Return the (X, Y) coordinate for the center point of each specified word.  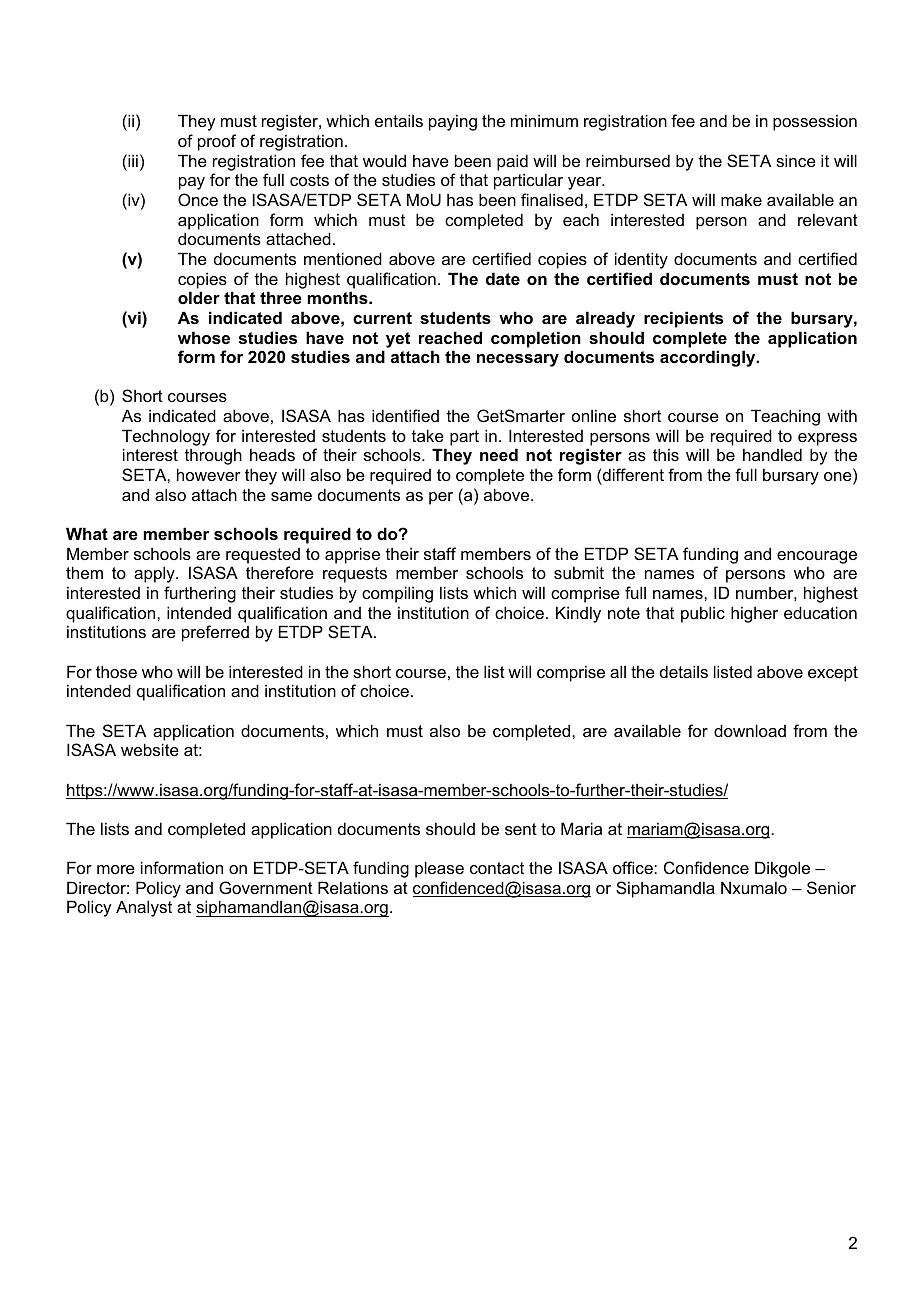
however (209, 474)
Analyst (144, 908)
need (499, 454)
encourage (817, 557)
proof (217, 142)
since (796, 160)
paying (453, 122)
